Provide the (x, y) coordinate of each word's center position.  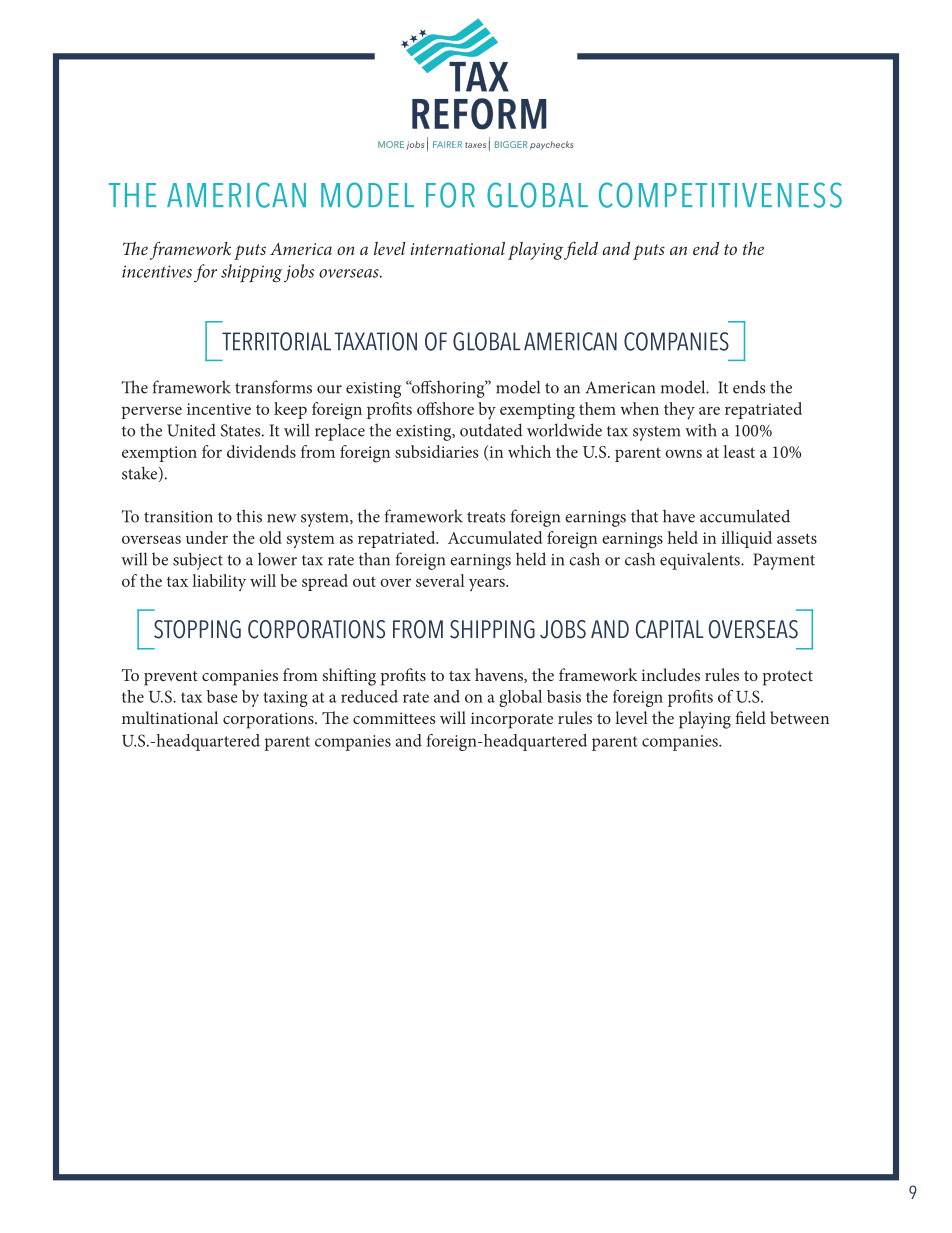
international (458, 248)
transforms (273, 387)
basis (564, 696)
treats (486, 517)
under (207, 537)
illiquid (747, 539)
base (222, 696)
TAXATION (375, 341)
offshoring (448, 389)
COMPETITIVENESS (720, 195)
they (679, 411)
